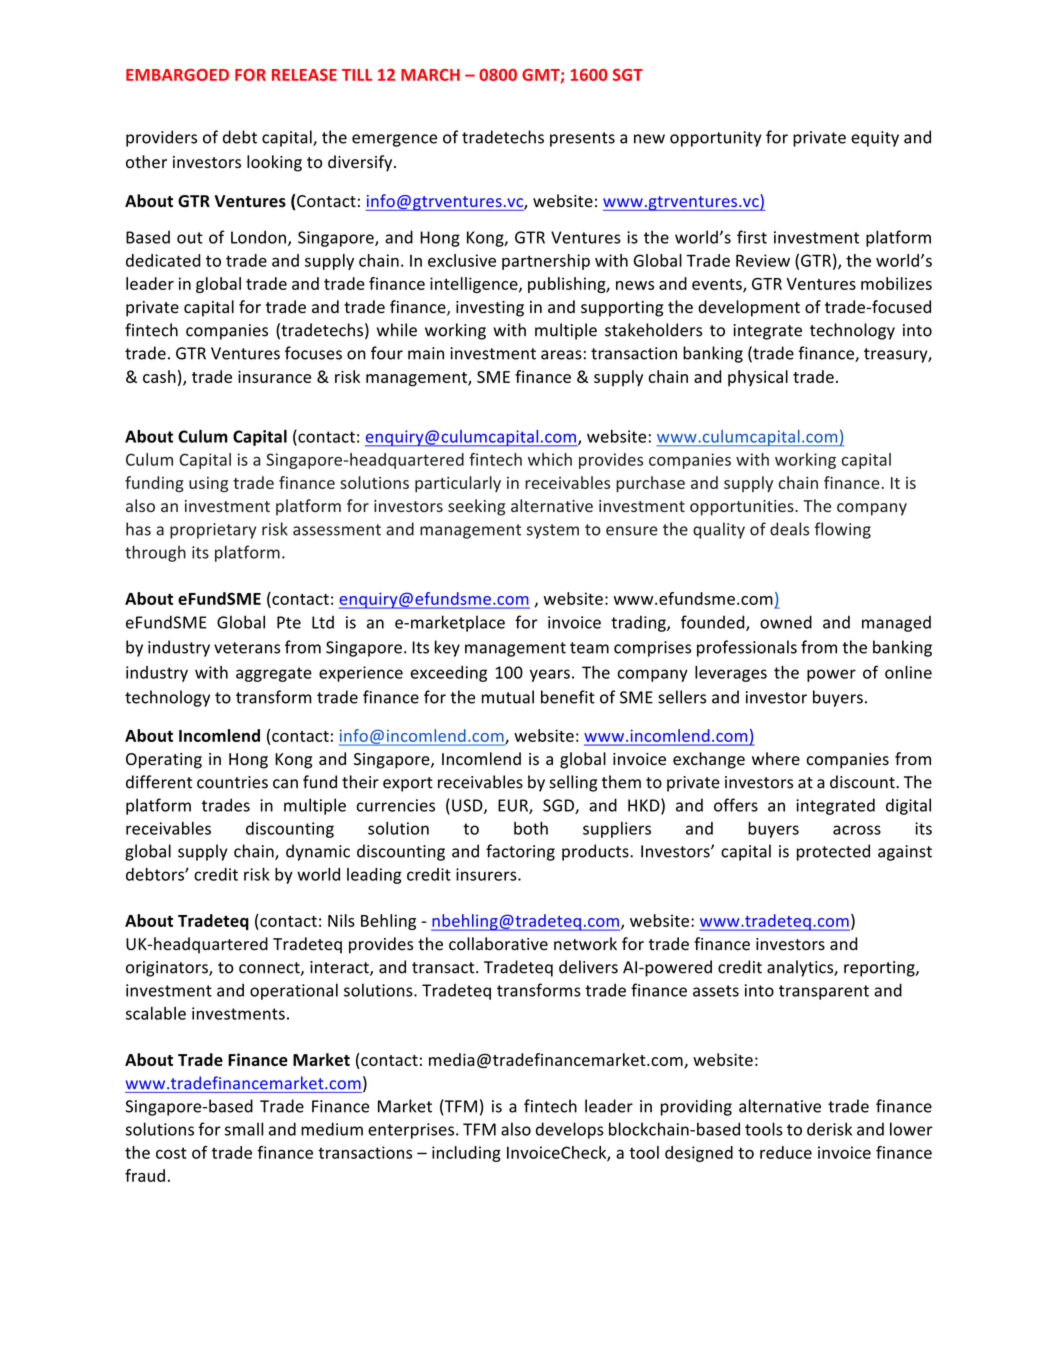 The image size is (1056, 1366). I want to click on veterans, so click(247, 648).
